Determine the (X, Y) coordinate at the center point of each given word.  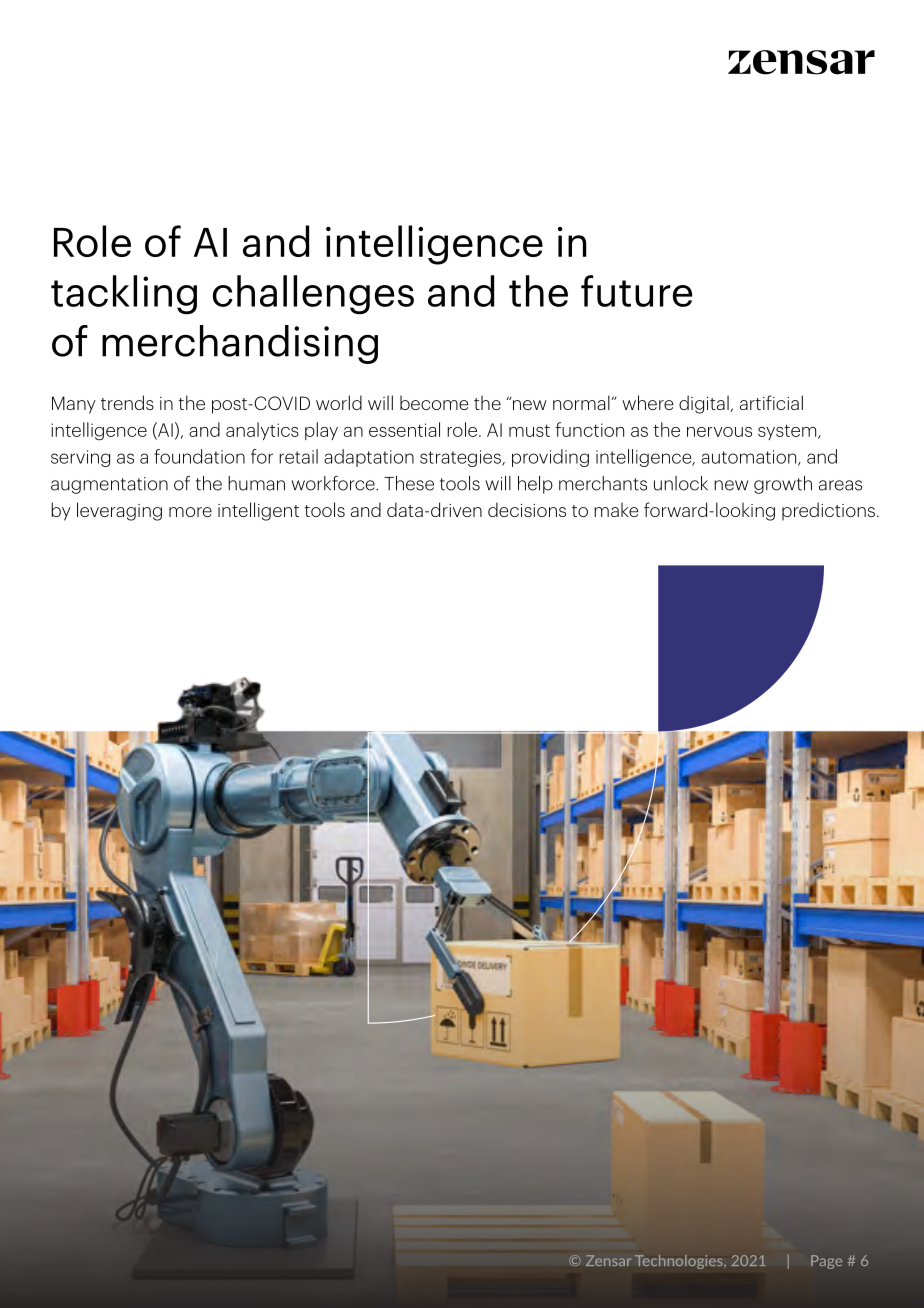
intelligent (258, 511)
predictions (828, 511)
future (636, 291)
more (190, 512)
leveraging (119, 511)
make (616, 509)
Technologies (680, 1262)
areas (840, 485)
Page (826, 1262)
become (434, 402)
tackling (124, 295)
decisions (527, 509)
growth (783, 485)
